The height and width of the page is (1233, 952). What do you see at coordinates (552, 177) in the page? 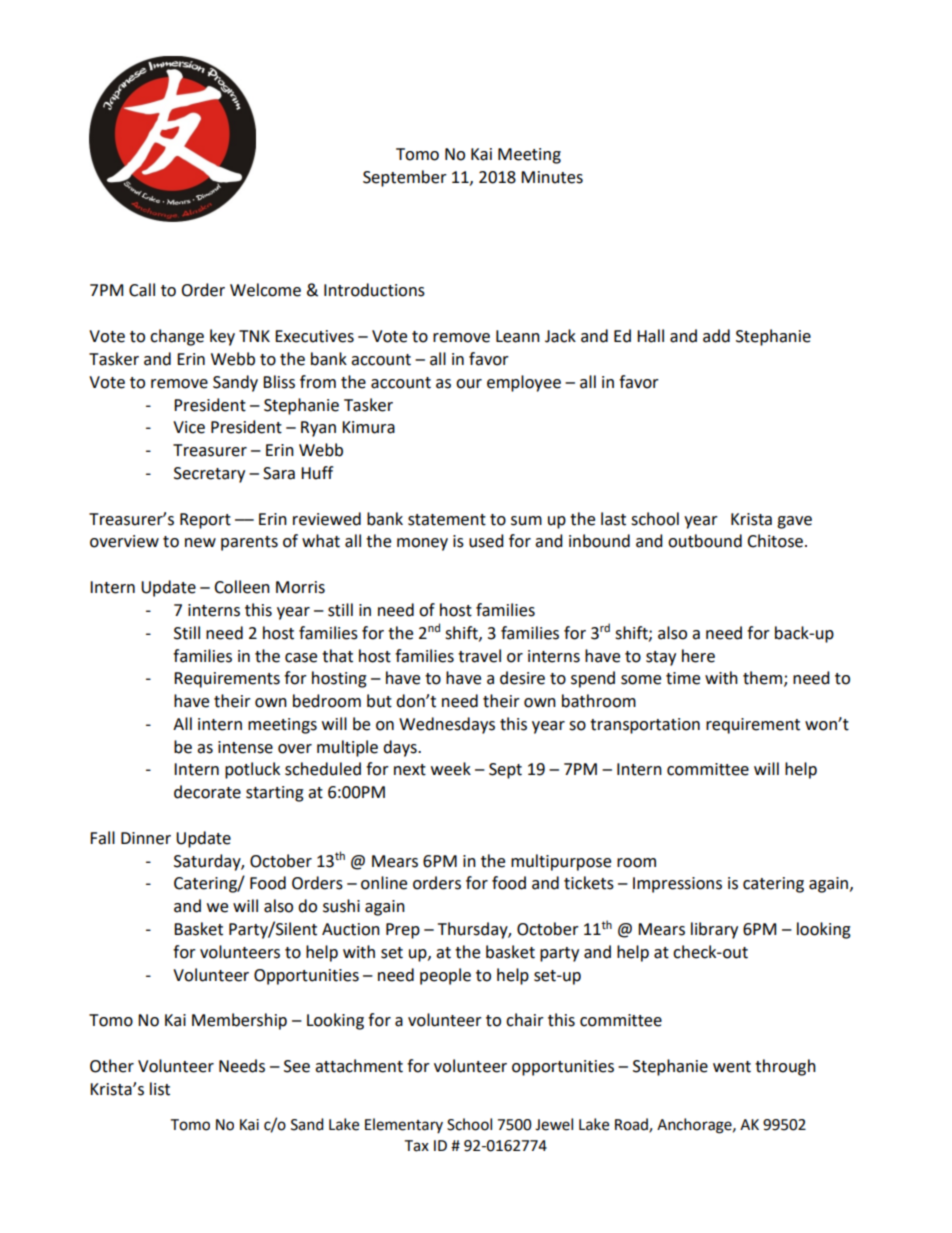
I see `Minutes` at bounding box center [552, 177].
